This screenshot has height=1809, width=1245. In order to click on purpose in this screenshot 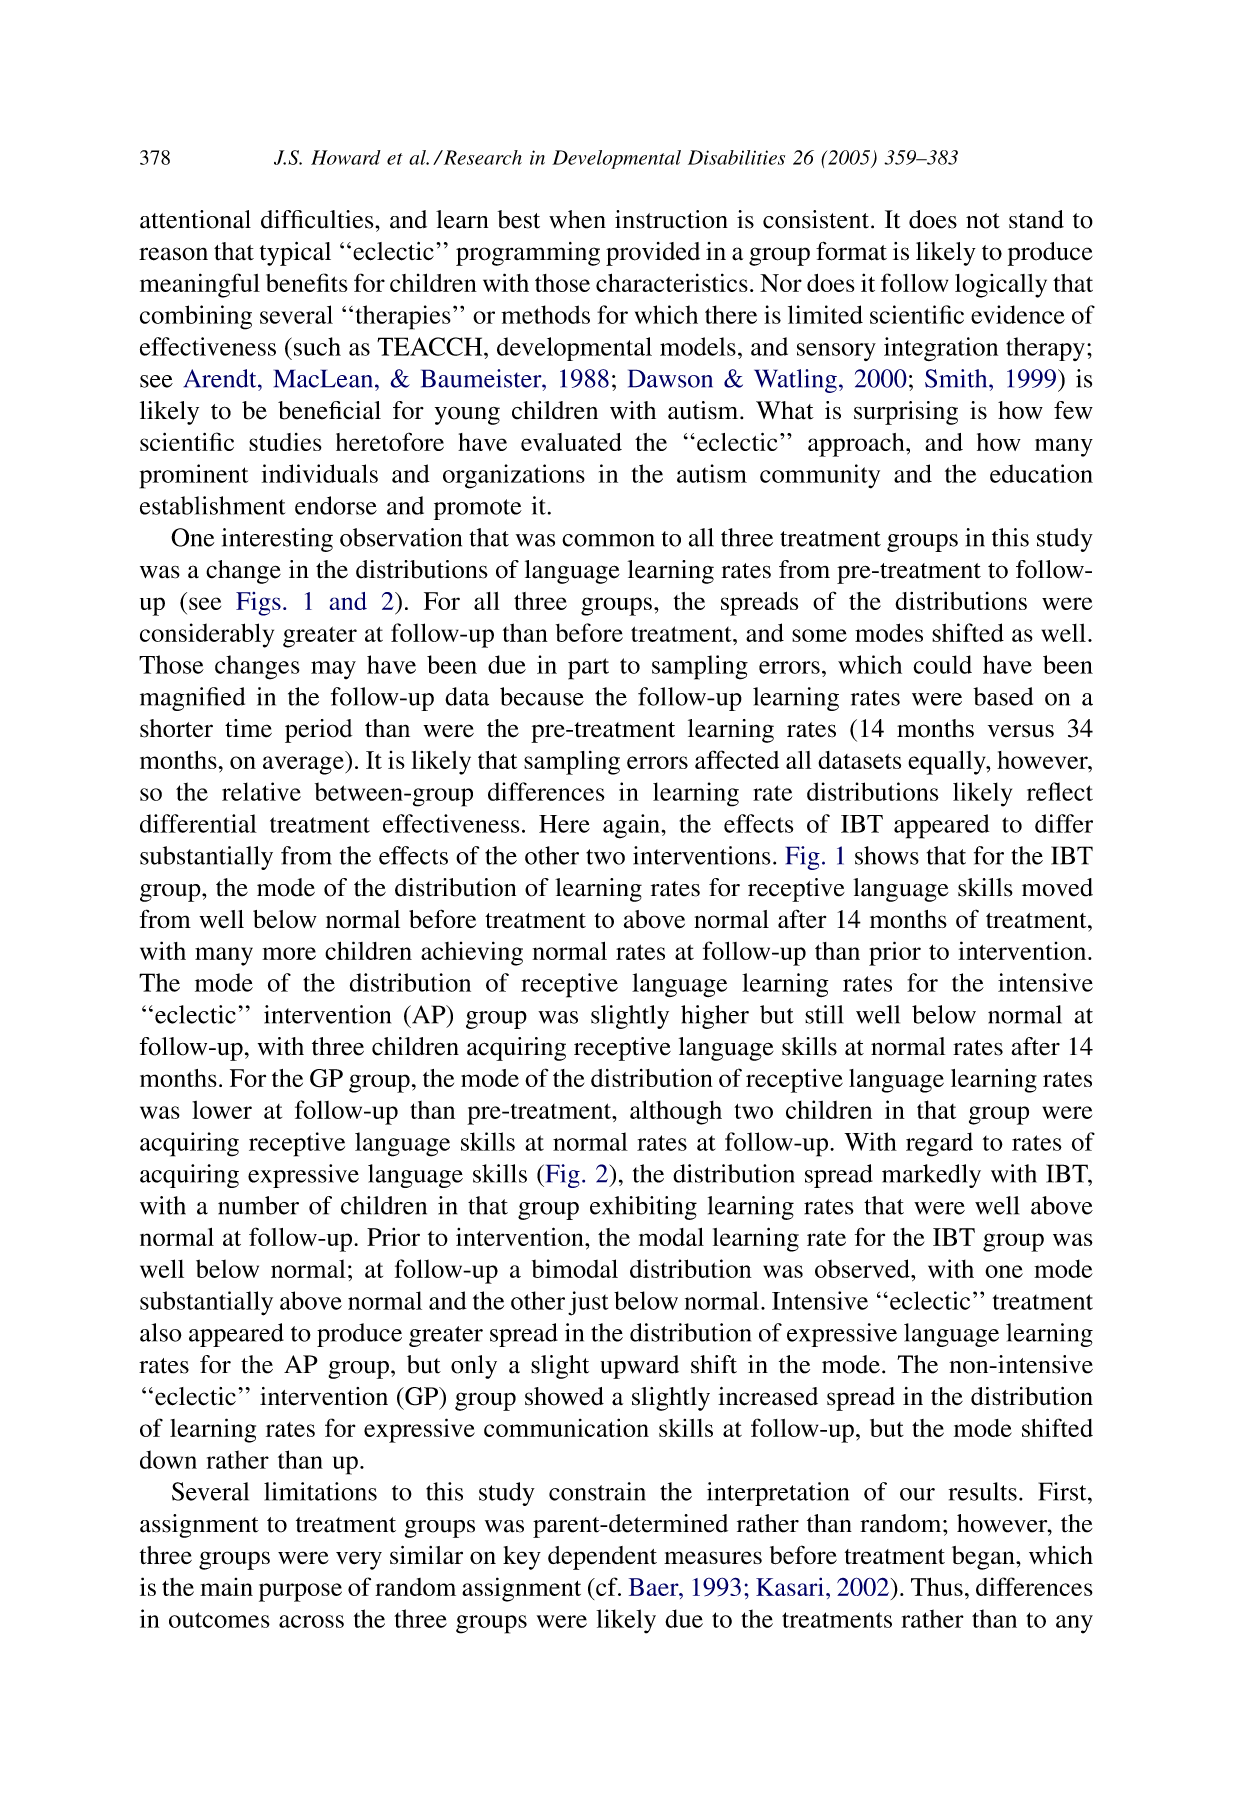, I will do `click(300, 1592)`.
